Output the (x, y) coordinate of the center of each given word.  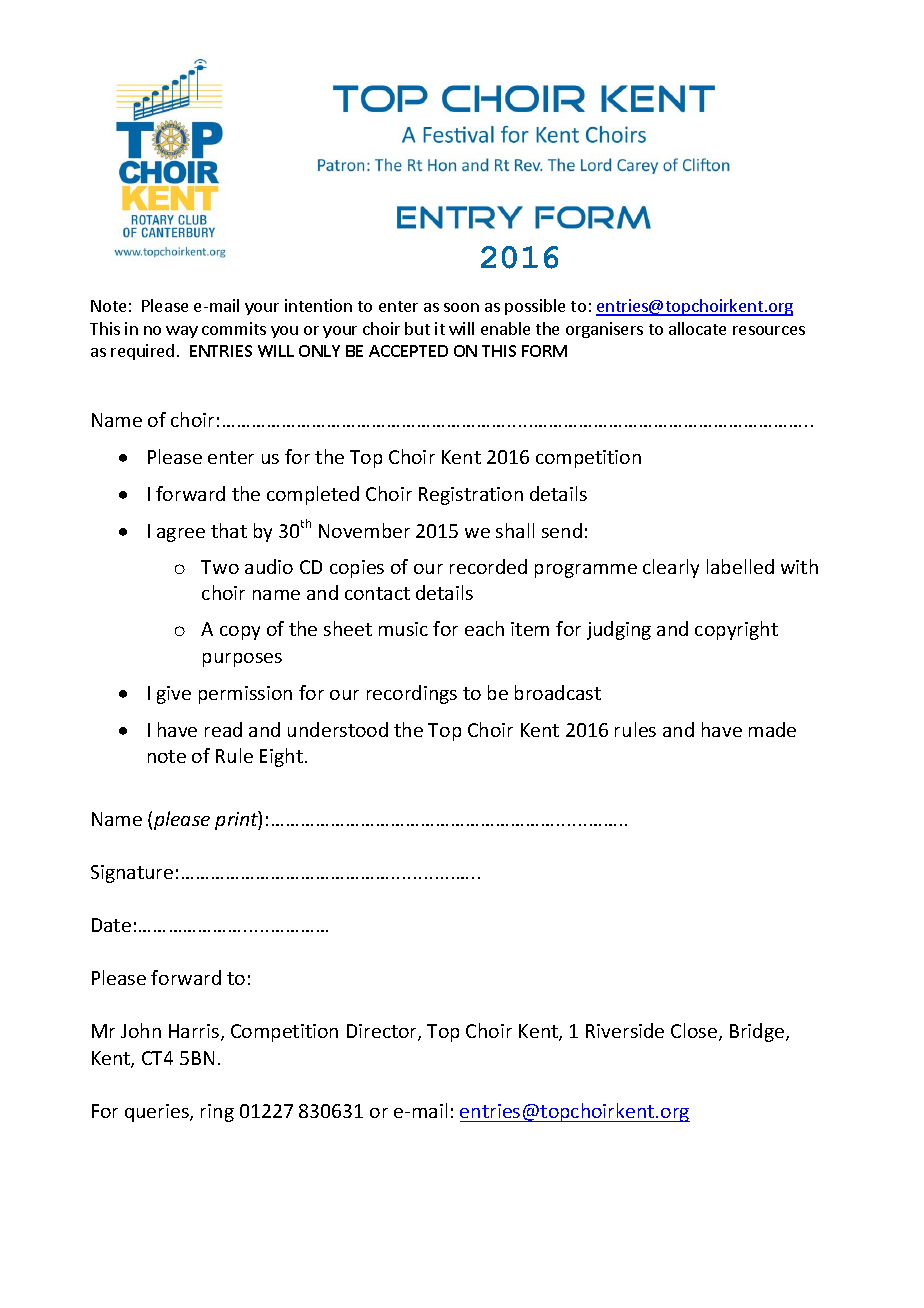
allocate (697, 328)
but (417, 328)
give (174, 695)
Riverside (625, 1030)
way (182, 332)
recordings (412, 694)
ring (217, 1113)
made (772, 729)
